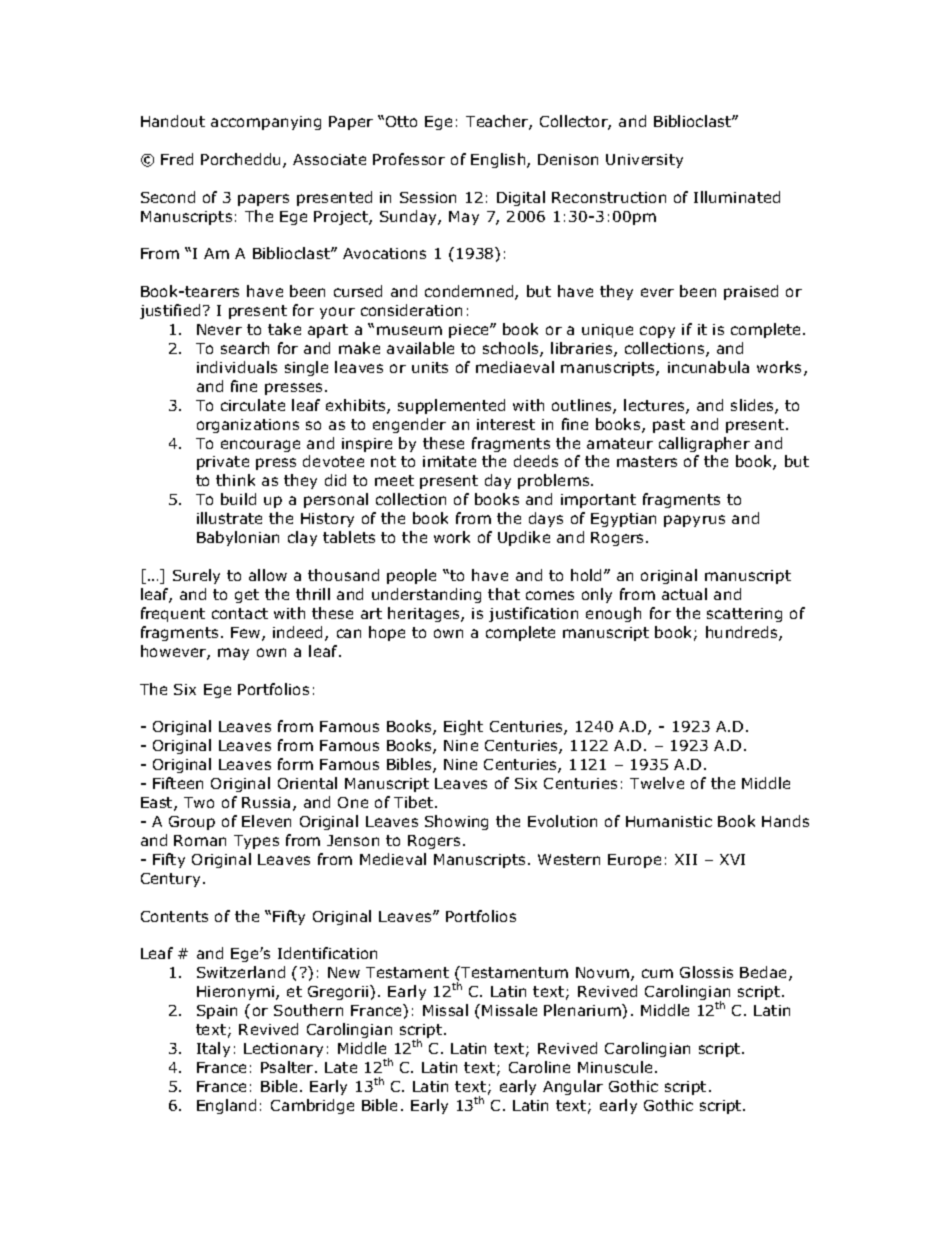 This document has height=1233, width=952. I want to click on Types, so click(256, 842).
